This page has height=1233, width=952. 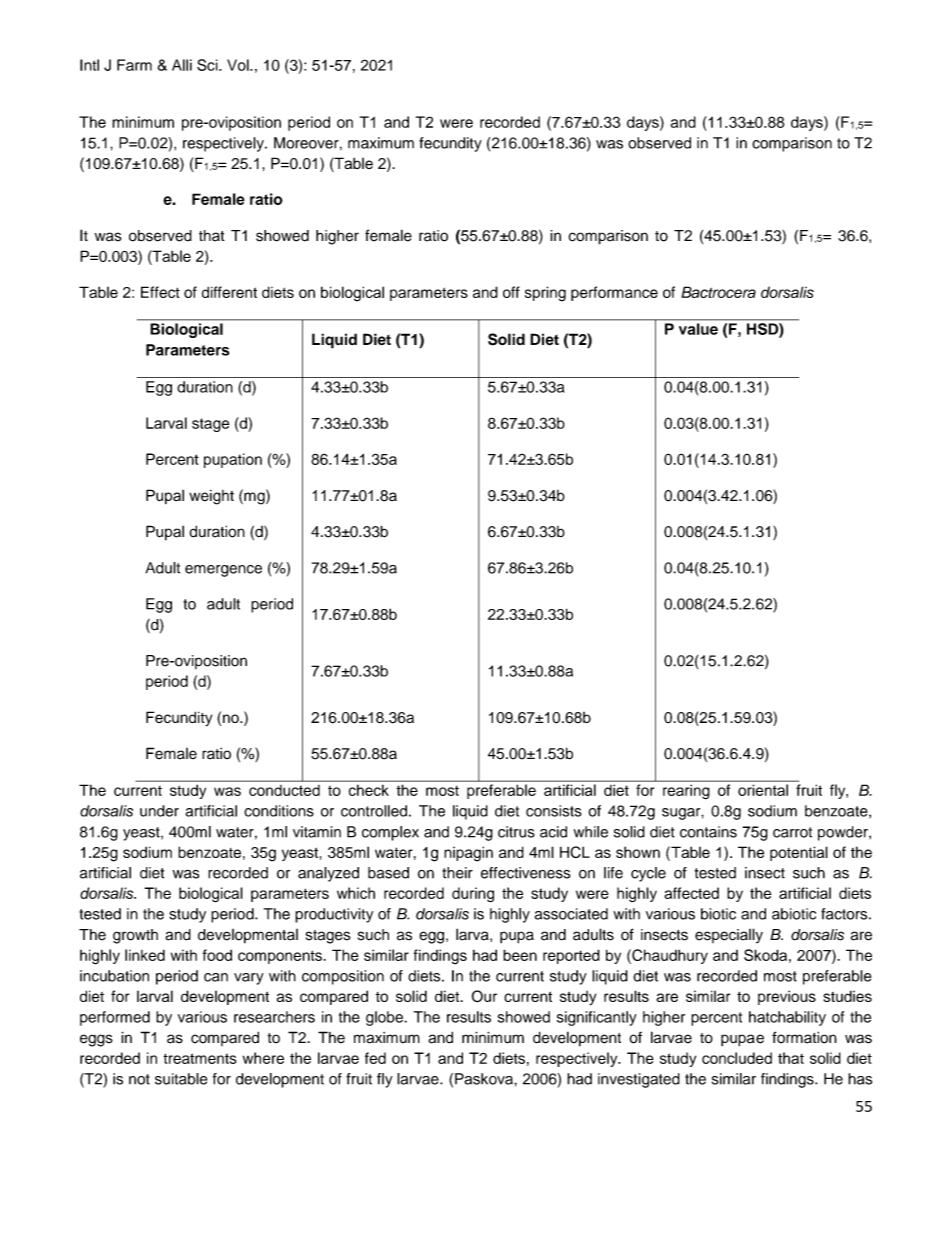 What do you see at coordinates (614, 293) in the page?
I see `performance` at bounding box center [614, 293].
